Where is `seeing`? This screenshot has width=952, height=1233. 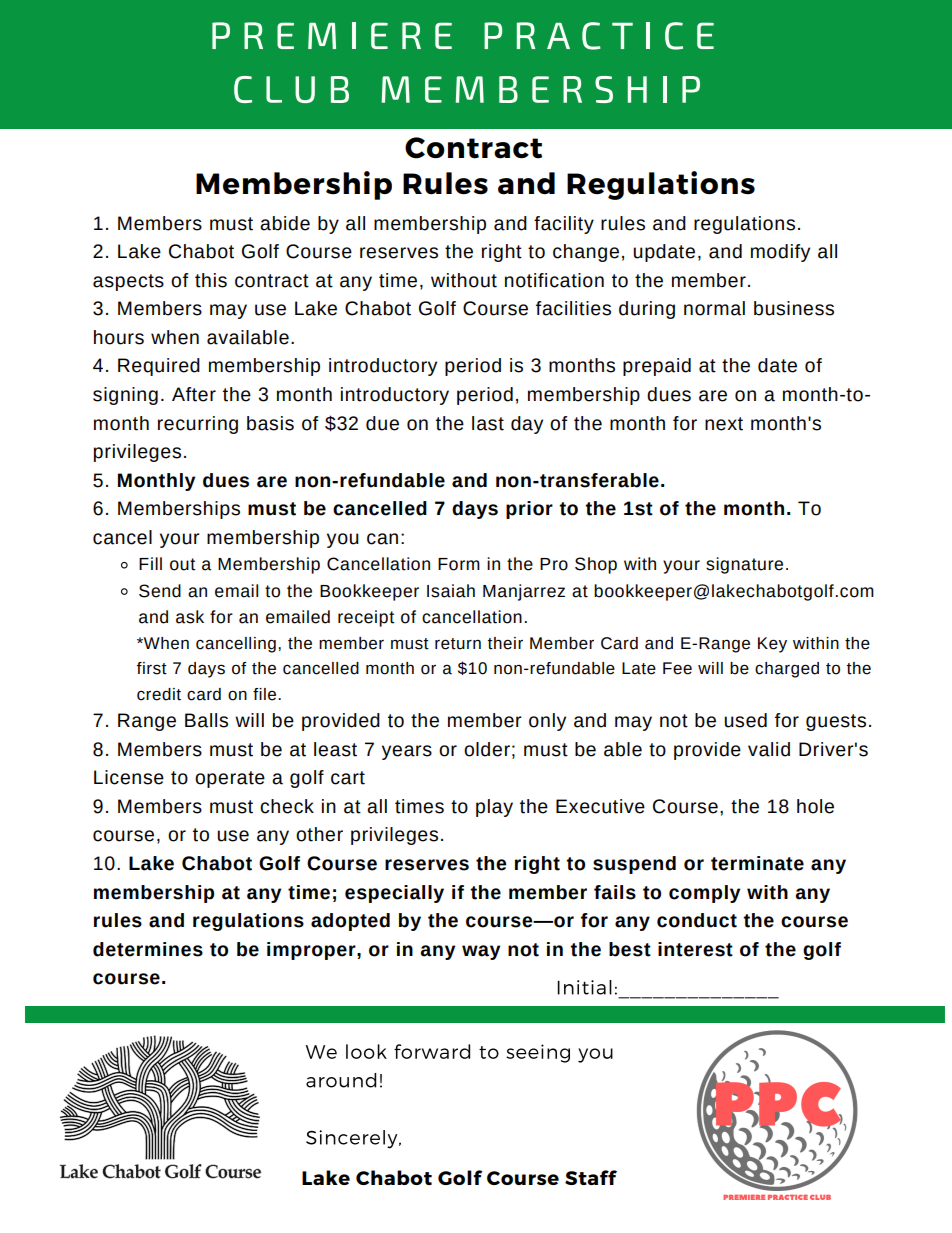
seeing is located at coordinates (538, 1053).
